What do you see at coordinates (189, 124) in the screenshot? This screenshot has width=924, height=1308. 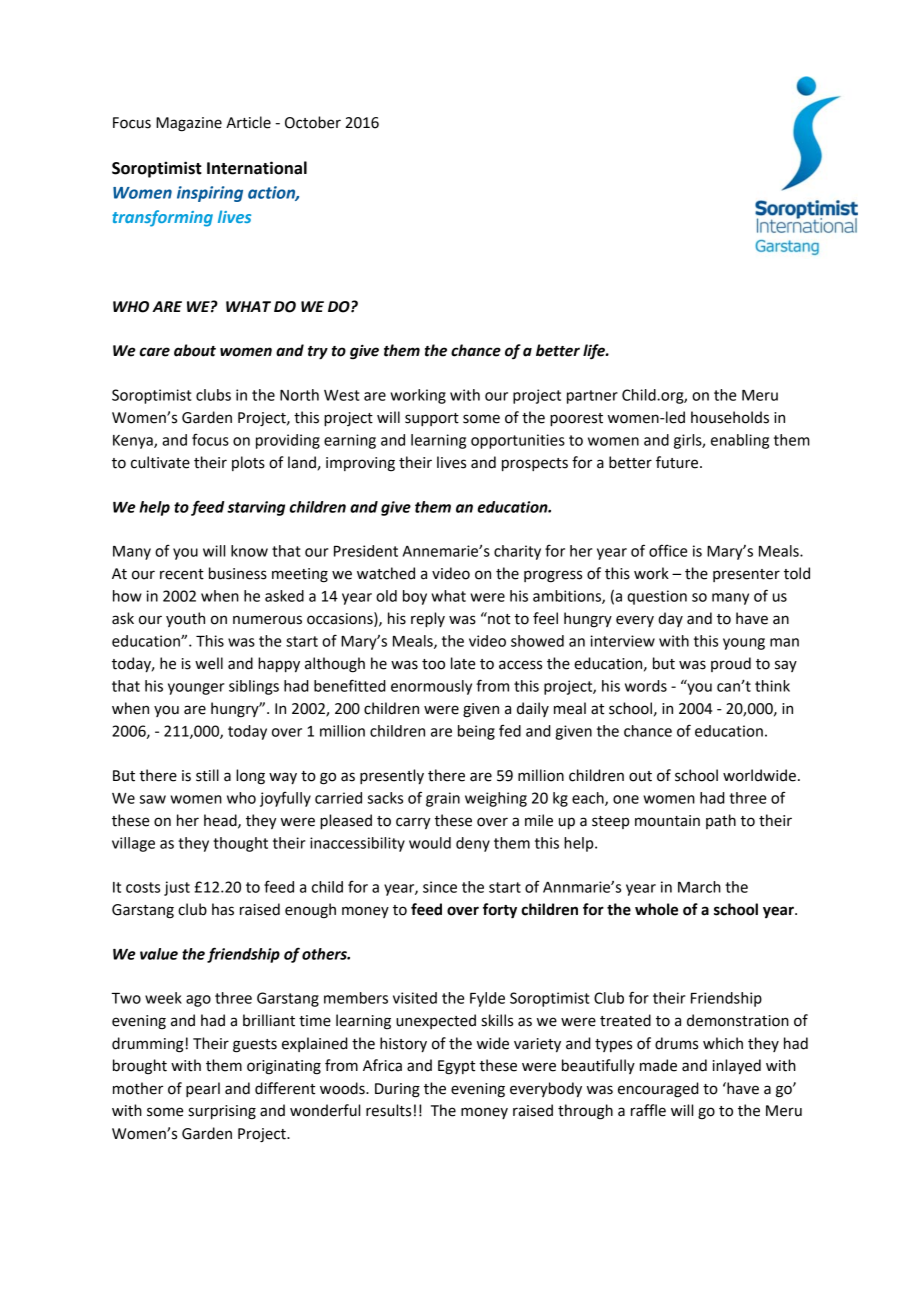 I see `Magazine` at bounding box center [189, 124].
